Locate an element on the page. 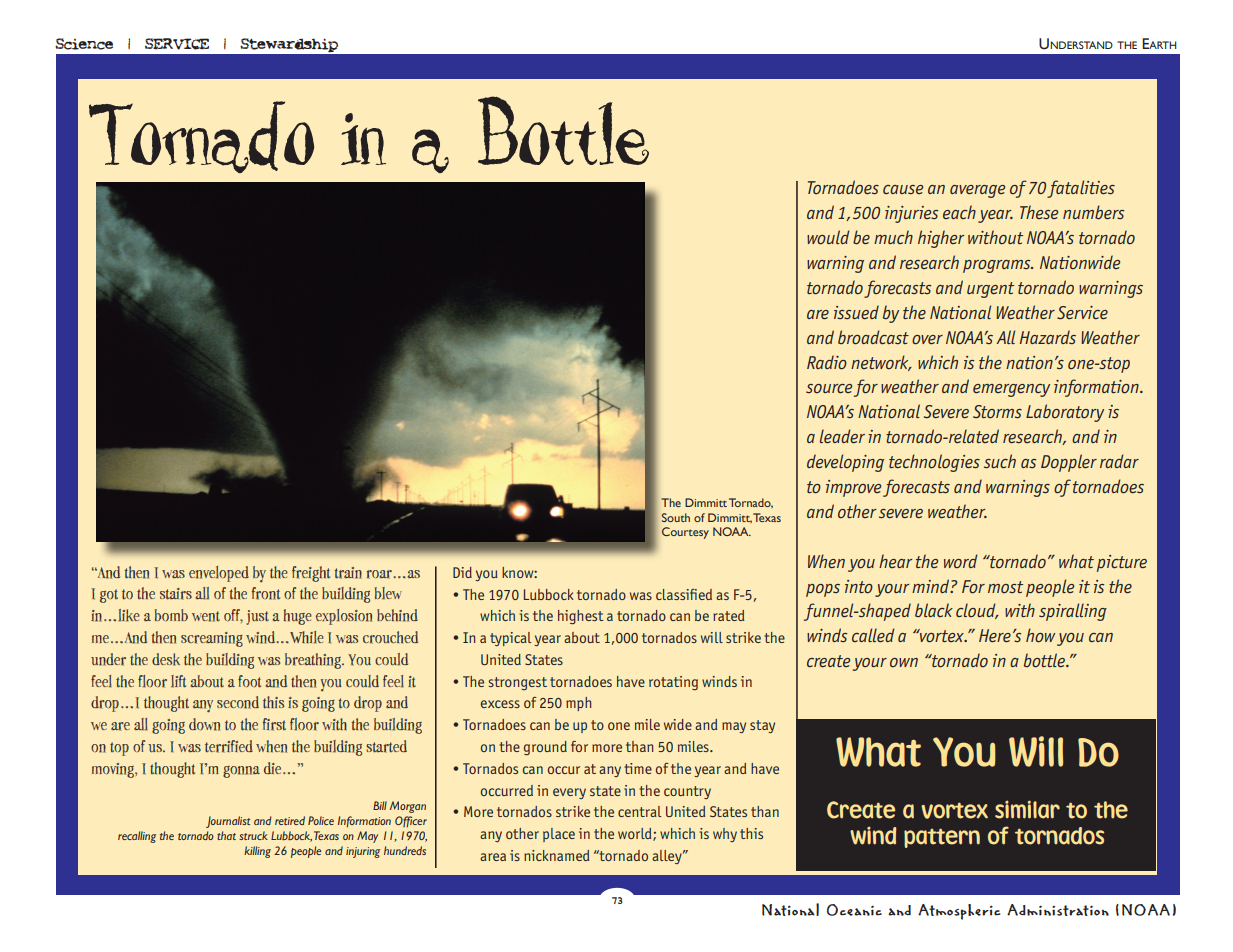 This image has height=952, width=1233. Radio is located at coordinates (827, 362).
